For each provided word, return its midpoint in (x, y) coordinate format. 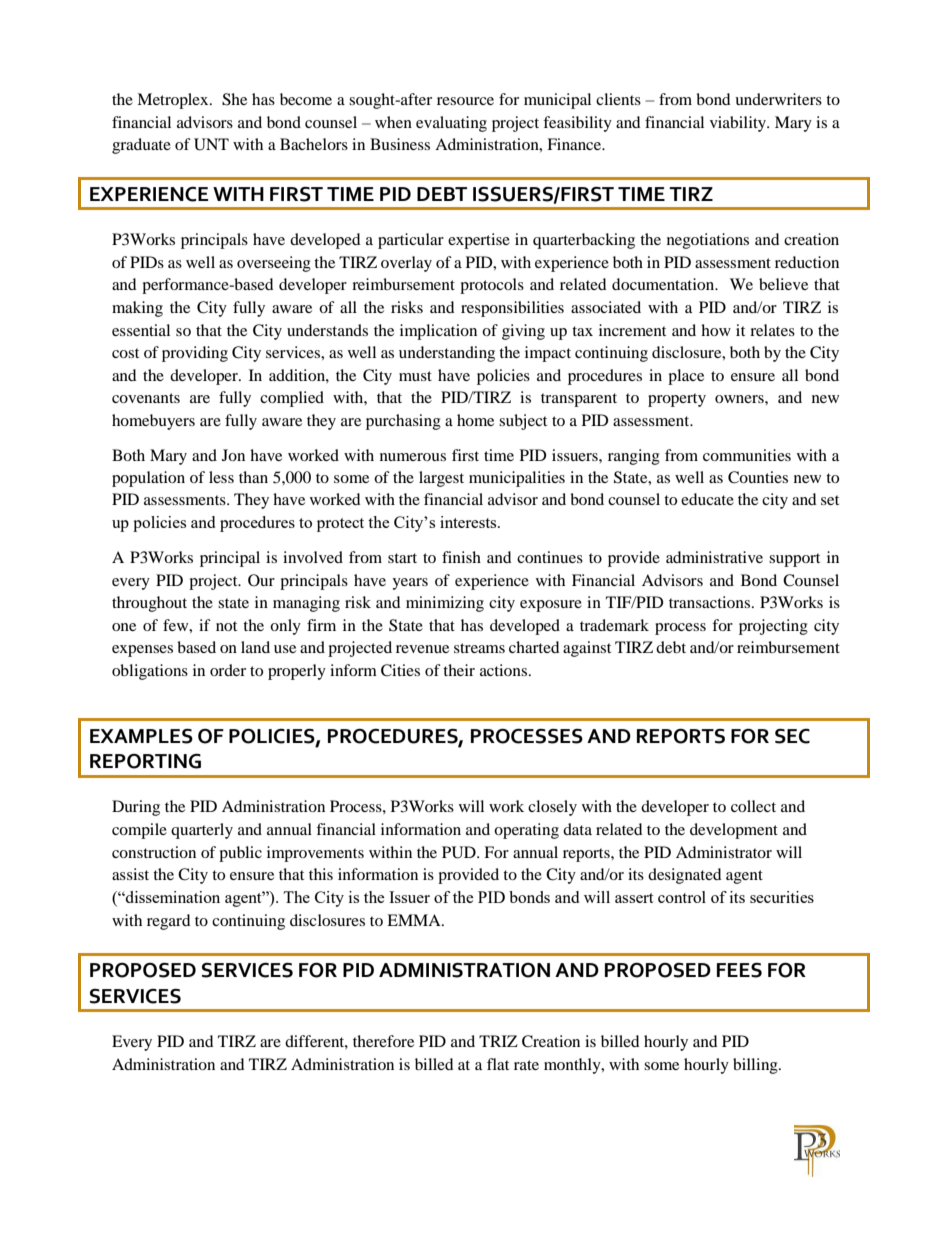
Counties (758, 477)
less (221, 477)
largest (441, 479)
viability (739, 124)
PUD (460, 852)
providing (195, 354)
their (459, 670)
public (240, 854)
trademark (614, 625)
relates (772, 330)
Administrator (724, 852)
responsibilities (512, 309)
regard (169, 922)
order (228, 670)
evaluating (451, 124)
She (234, 99)
